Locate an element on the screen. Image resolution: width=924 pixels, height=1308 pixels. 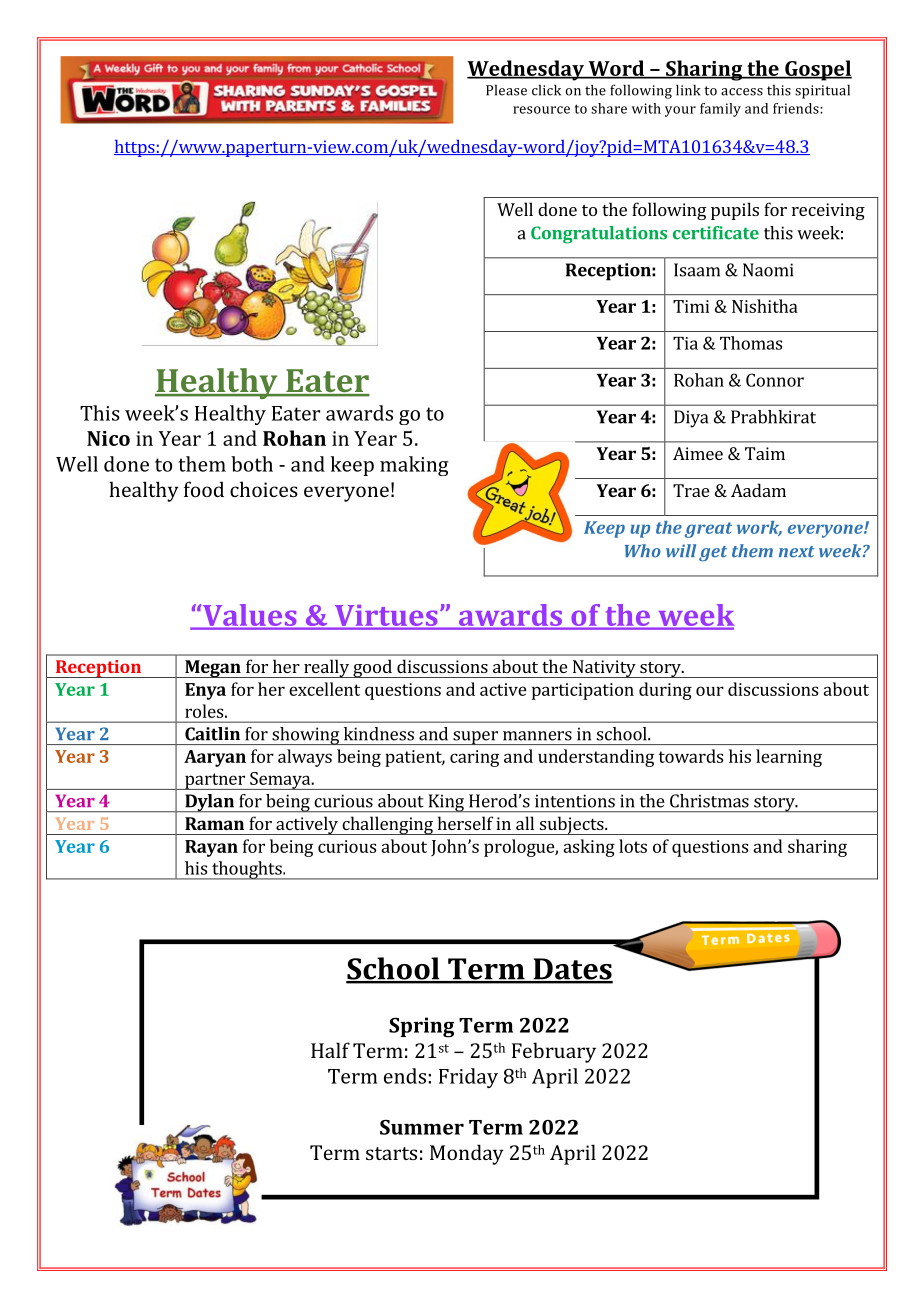
Monday is located at coordinates (467, 1154).
